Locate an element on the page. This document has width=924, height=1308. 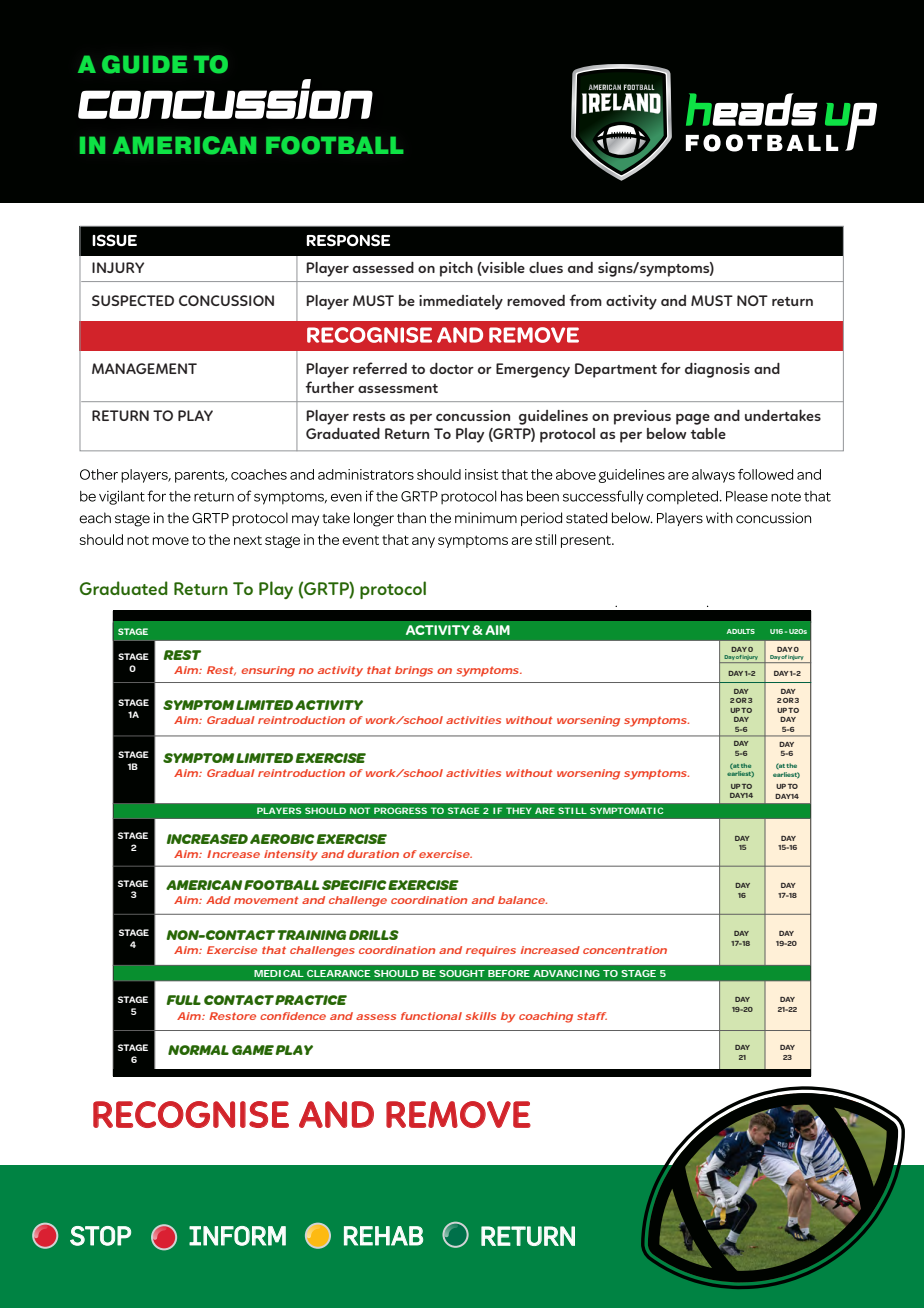
AEROBIC is located at coordinates (282, 839).
